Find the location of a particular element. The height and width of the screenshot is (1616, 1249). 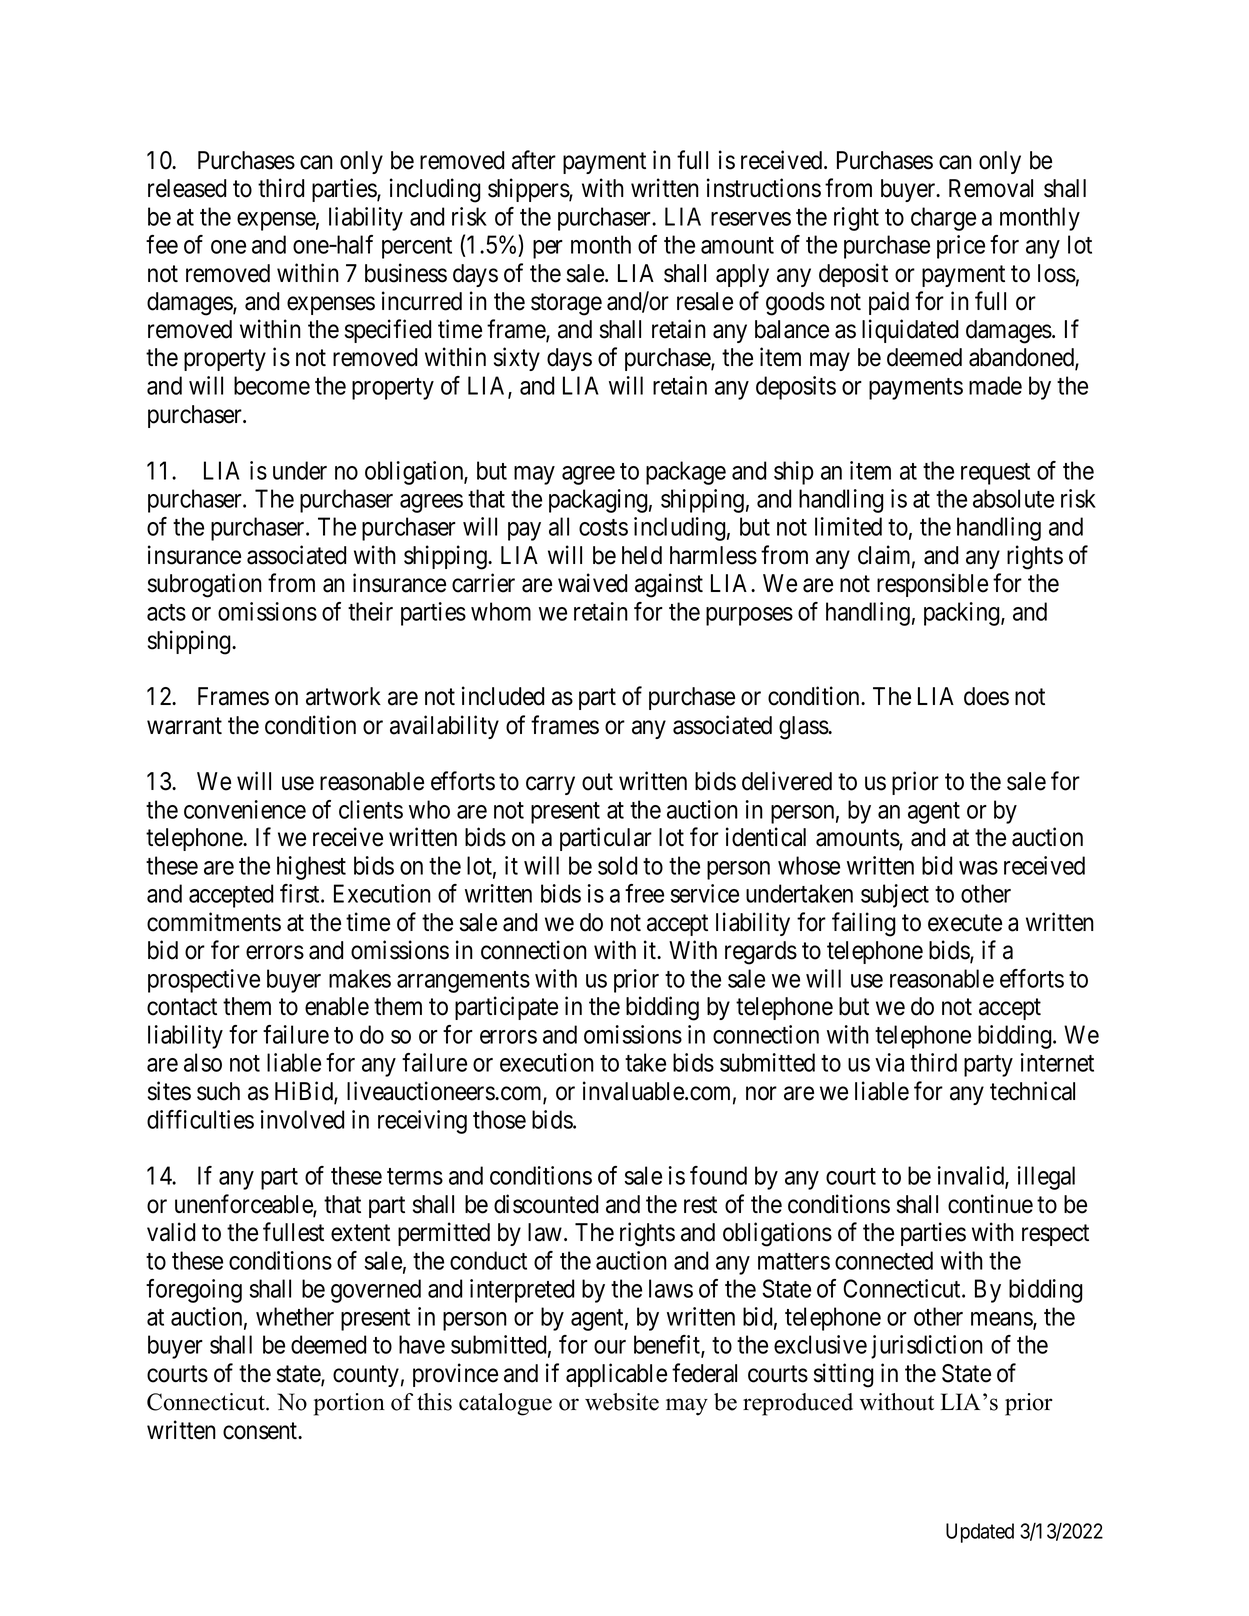

subrogation is located at coordinates (205, 585).
